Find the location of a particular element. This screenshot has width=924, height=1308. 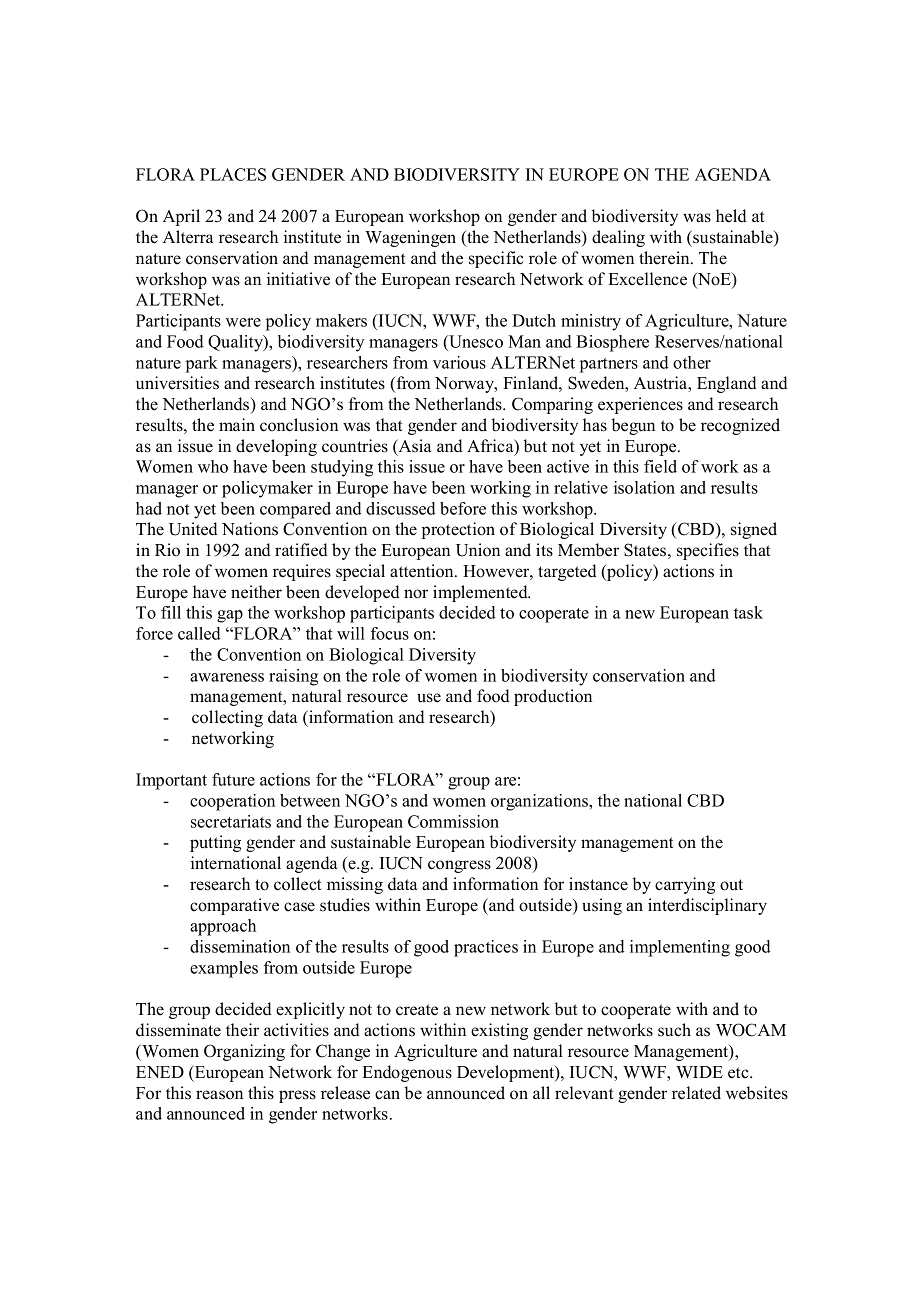

Organizing is located at coordinates (244, 1052).
